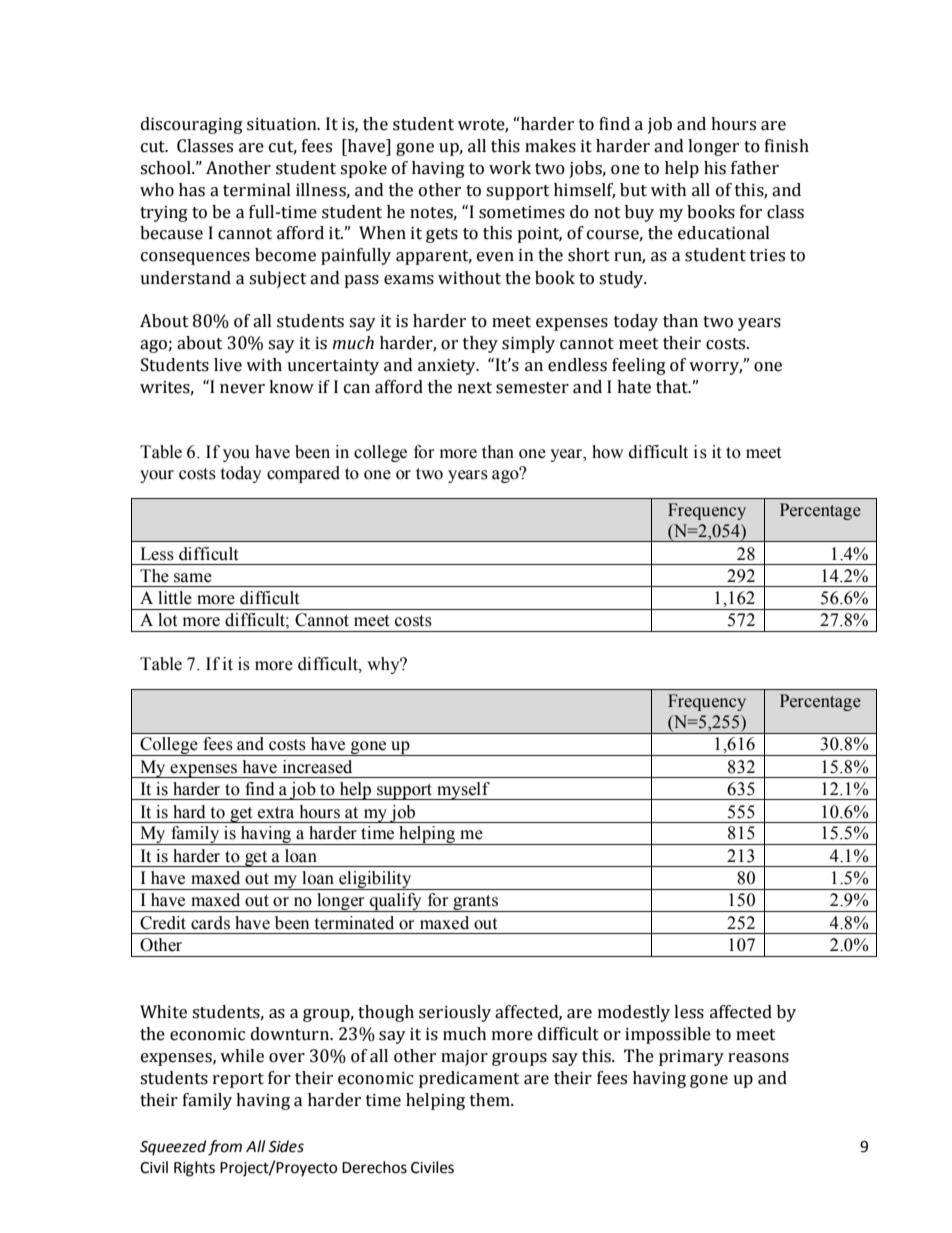 The image size is (952, 1233). Describe the element at coordinates (317, 767) in the image. I see `increased` at that location.
